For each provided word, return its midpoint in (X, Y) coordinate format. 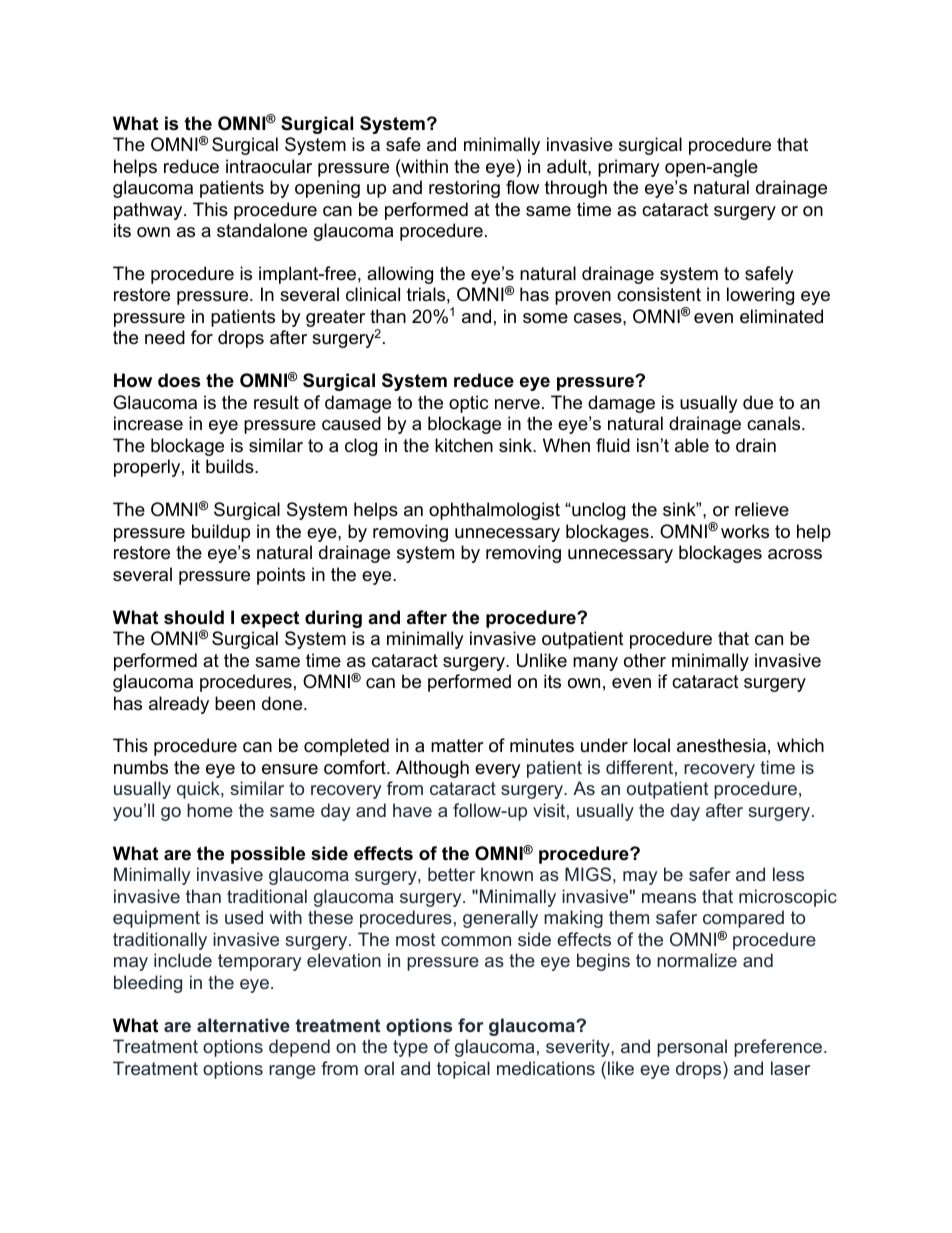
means (669, 898)
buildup (221, 533)
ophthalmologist (494, 511)
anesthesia (721, 745)
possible (268, 855)
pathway (149, 211)
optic (468, 404)
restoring (464, 189)
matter (457, 745)
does (179, 380)
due (758, 402)
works (745, 531)
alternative (243, 1025)
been (235, 703)
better (451, 874)
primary (629, 168)
